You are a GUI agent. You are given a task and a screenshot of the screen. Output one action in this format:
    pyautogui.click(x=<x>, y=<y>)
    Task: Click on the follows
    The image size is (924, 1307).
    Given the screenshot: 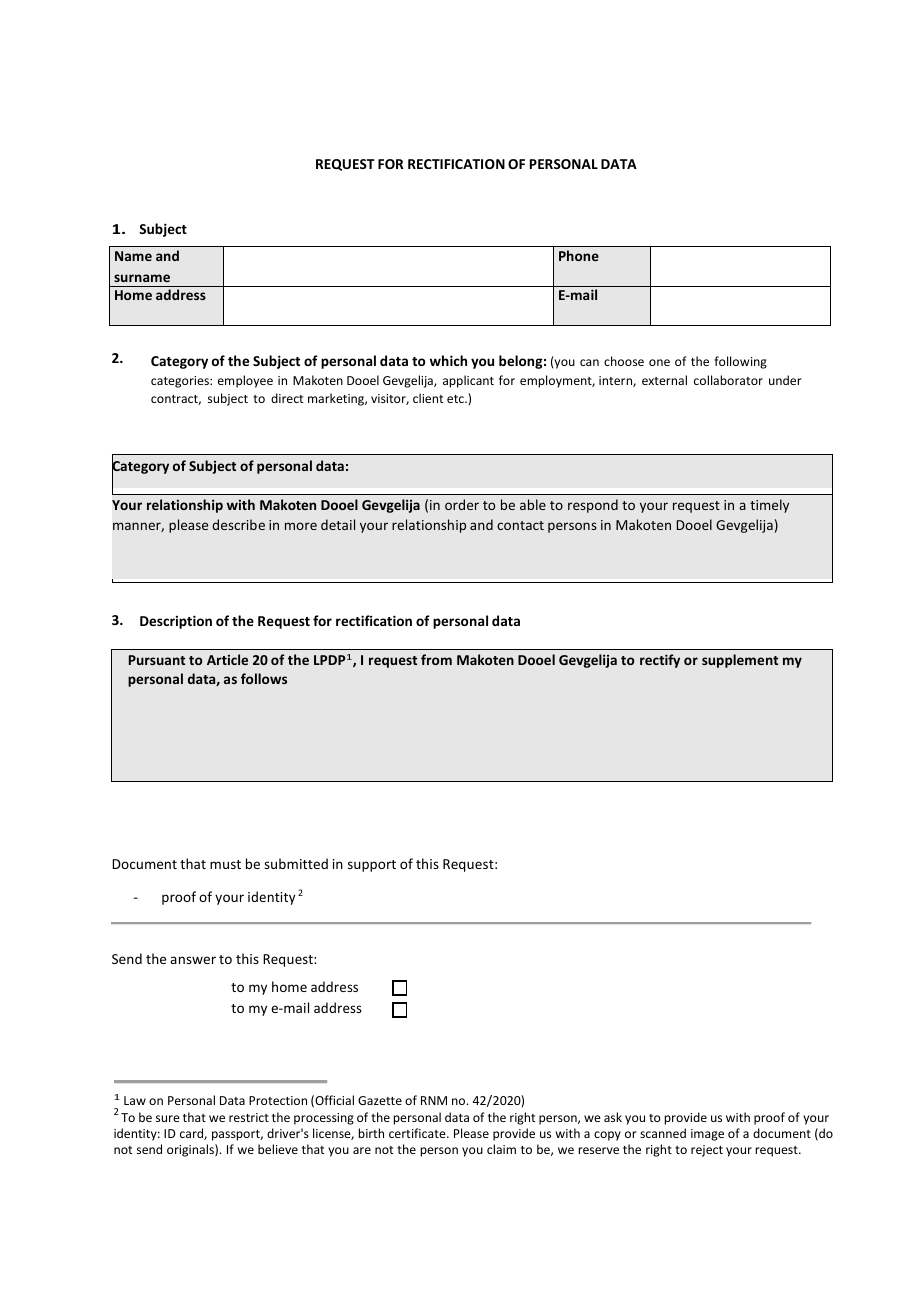 What is the action you would take?
    pyautogui.click(x=264, y=678)
